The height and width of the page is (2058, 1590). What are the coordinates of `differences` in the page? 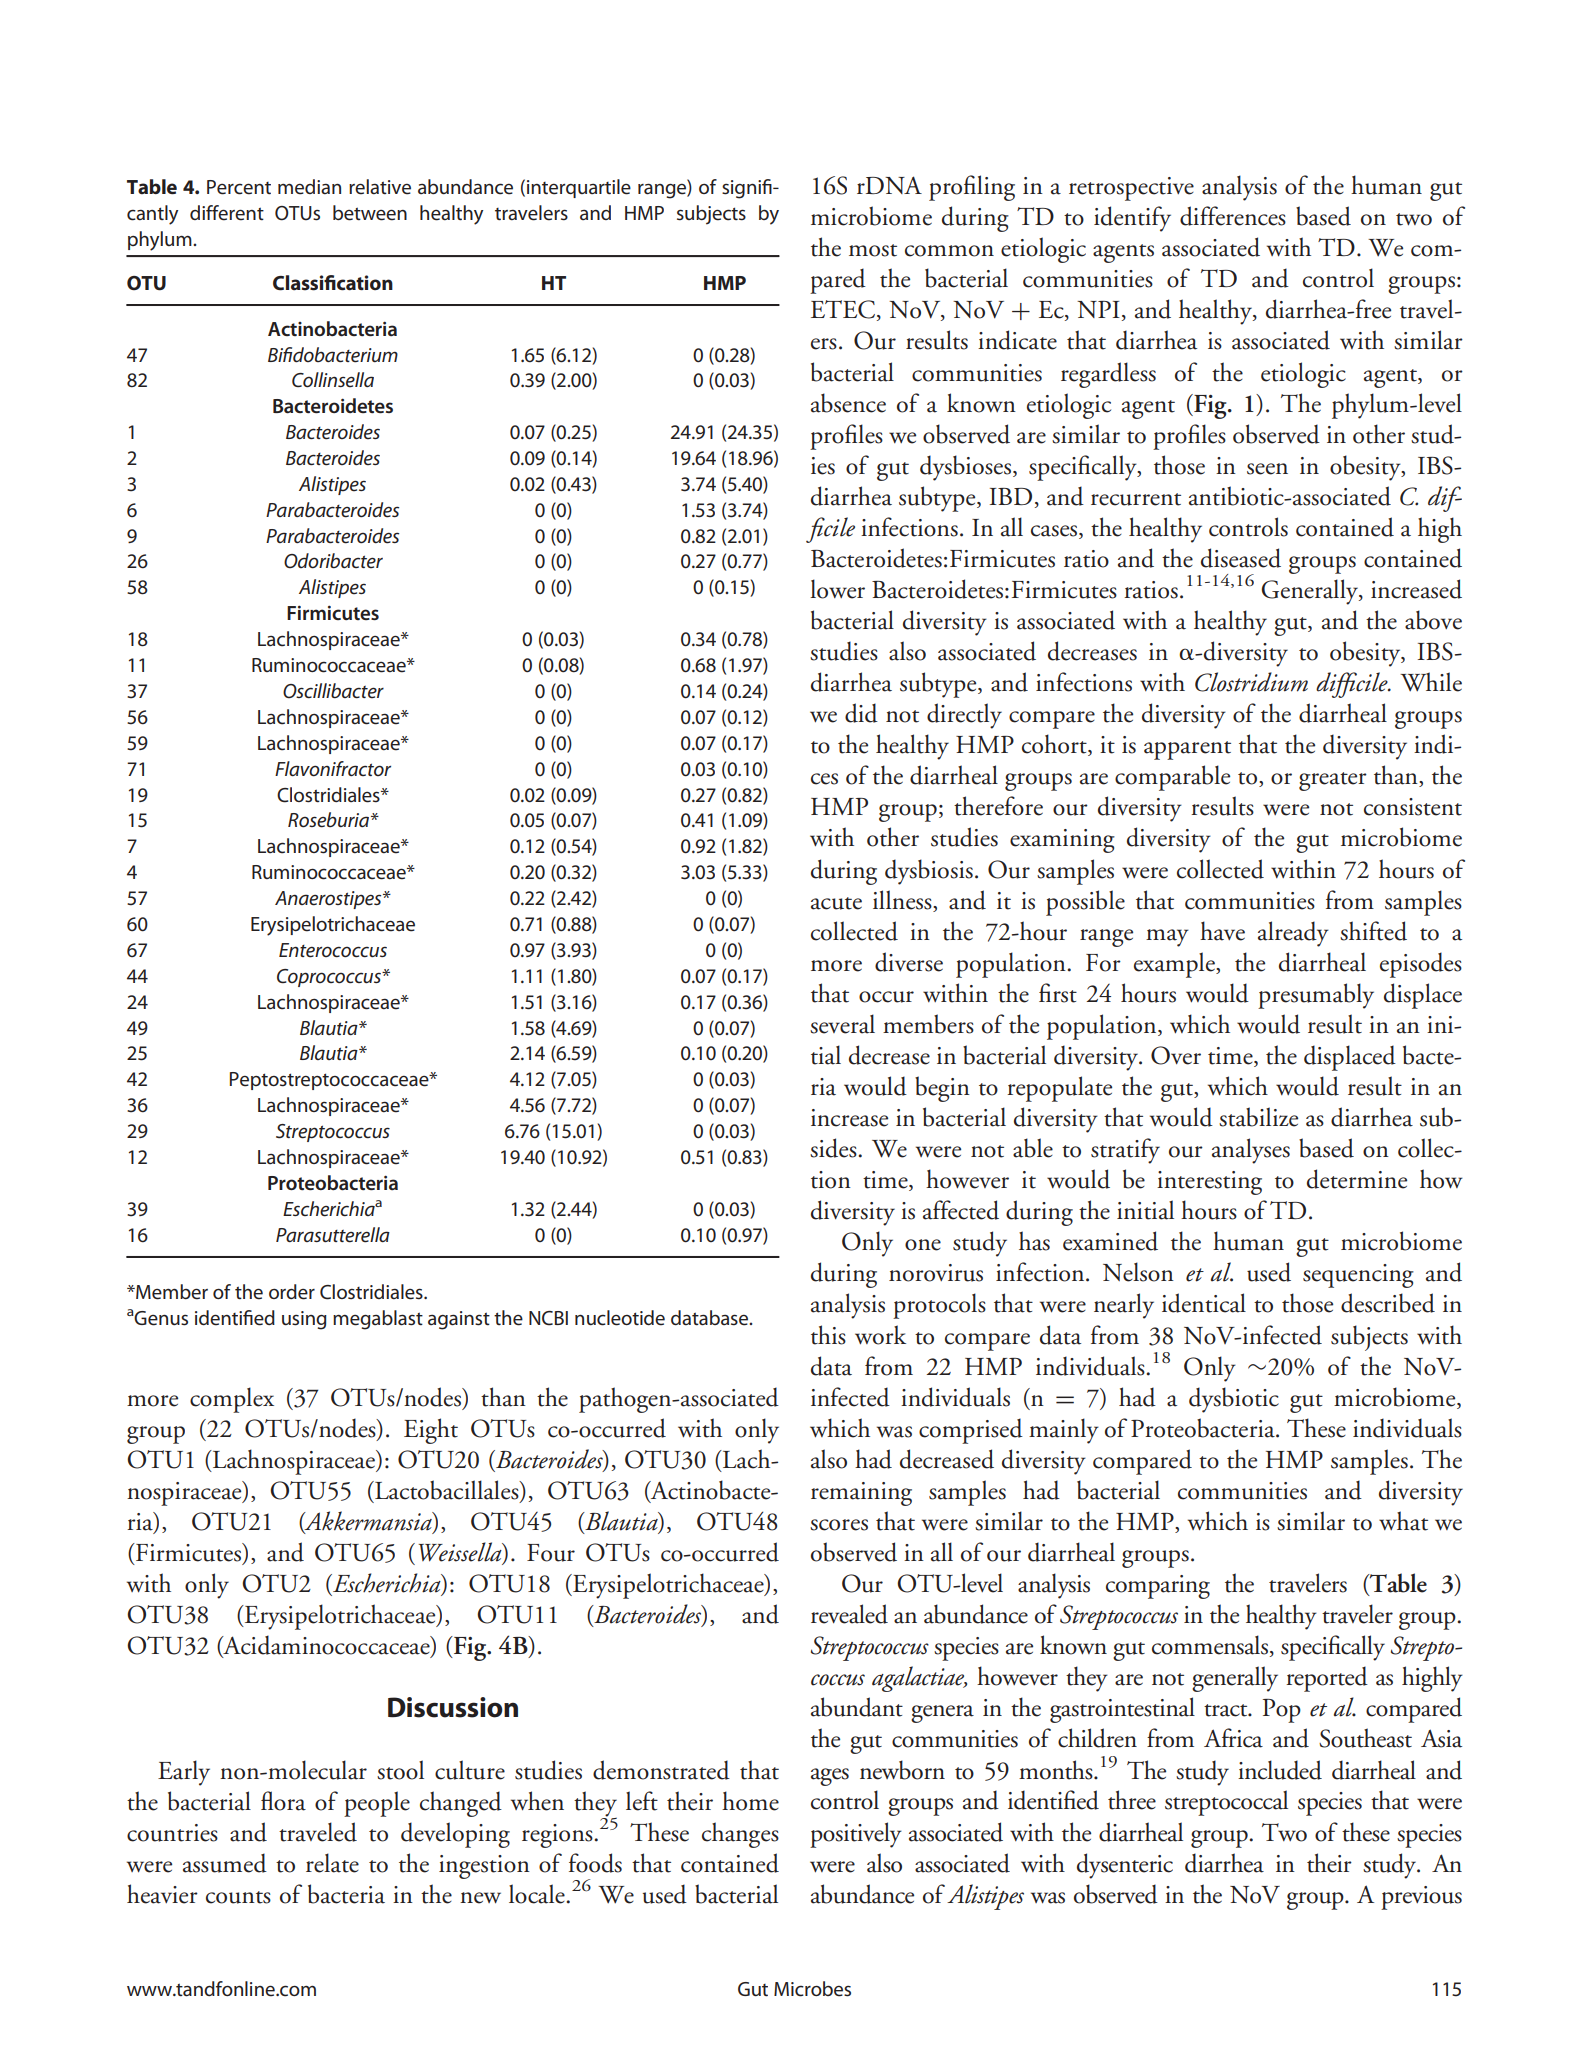 It's located at (1233, 216).
